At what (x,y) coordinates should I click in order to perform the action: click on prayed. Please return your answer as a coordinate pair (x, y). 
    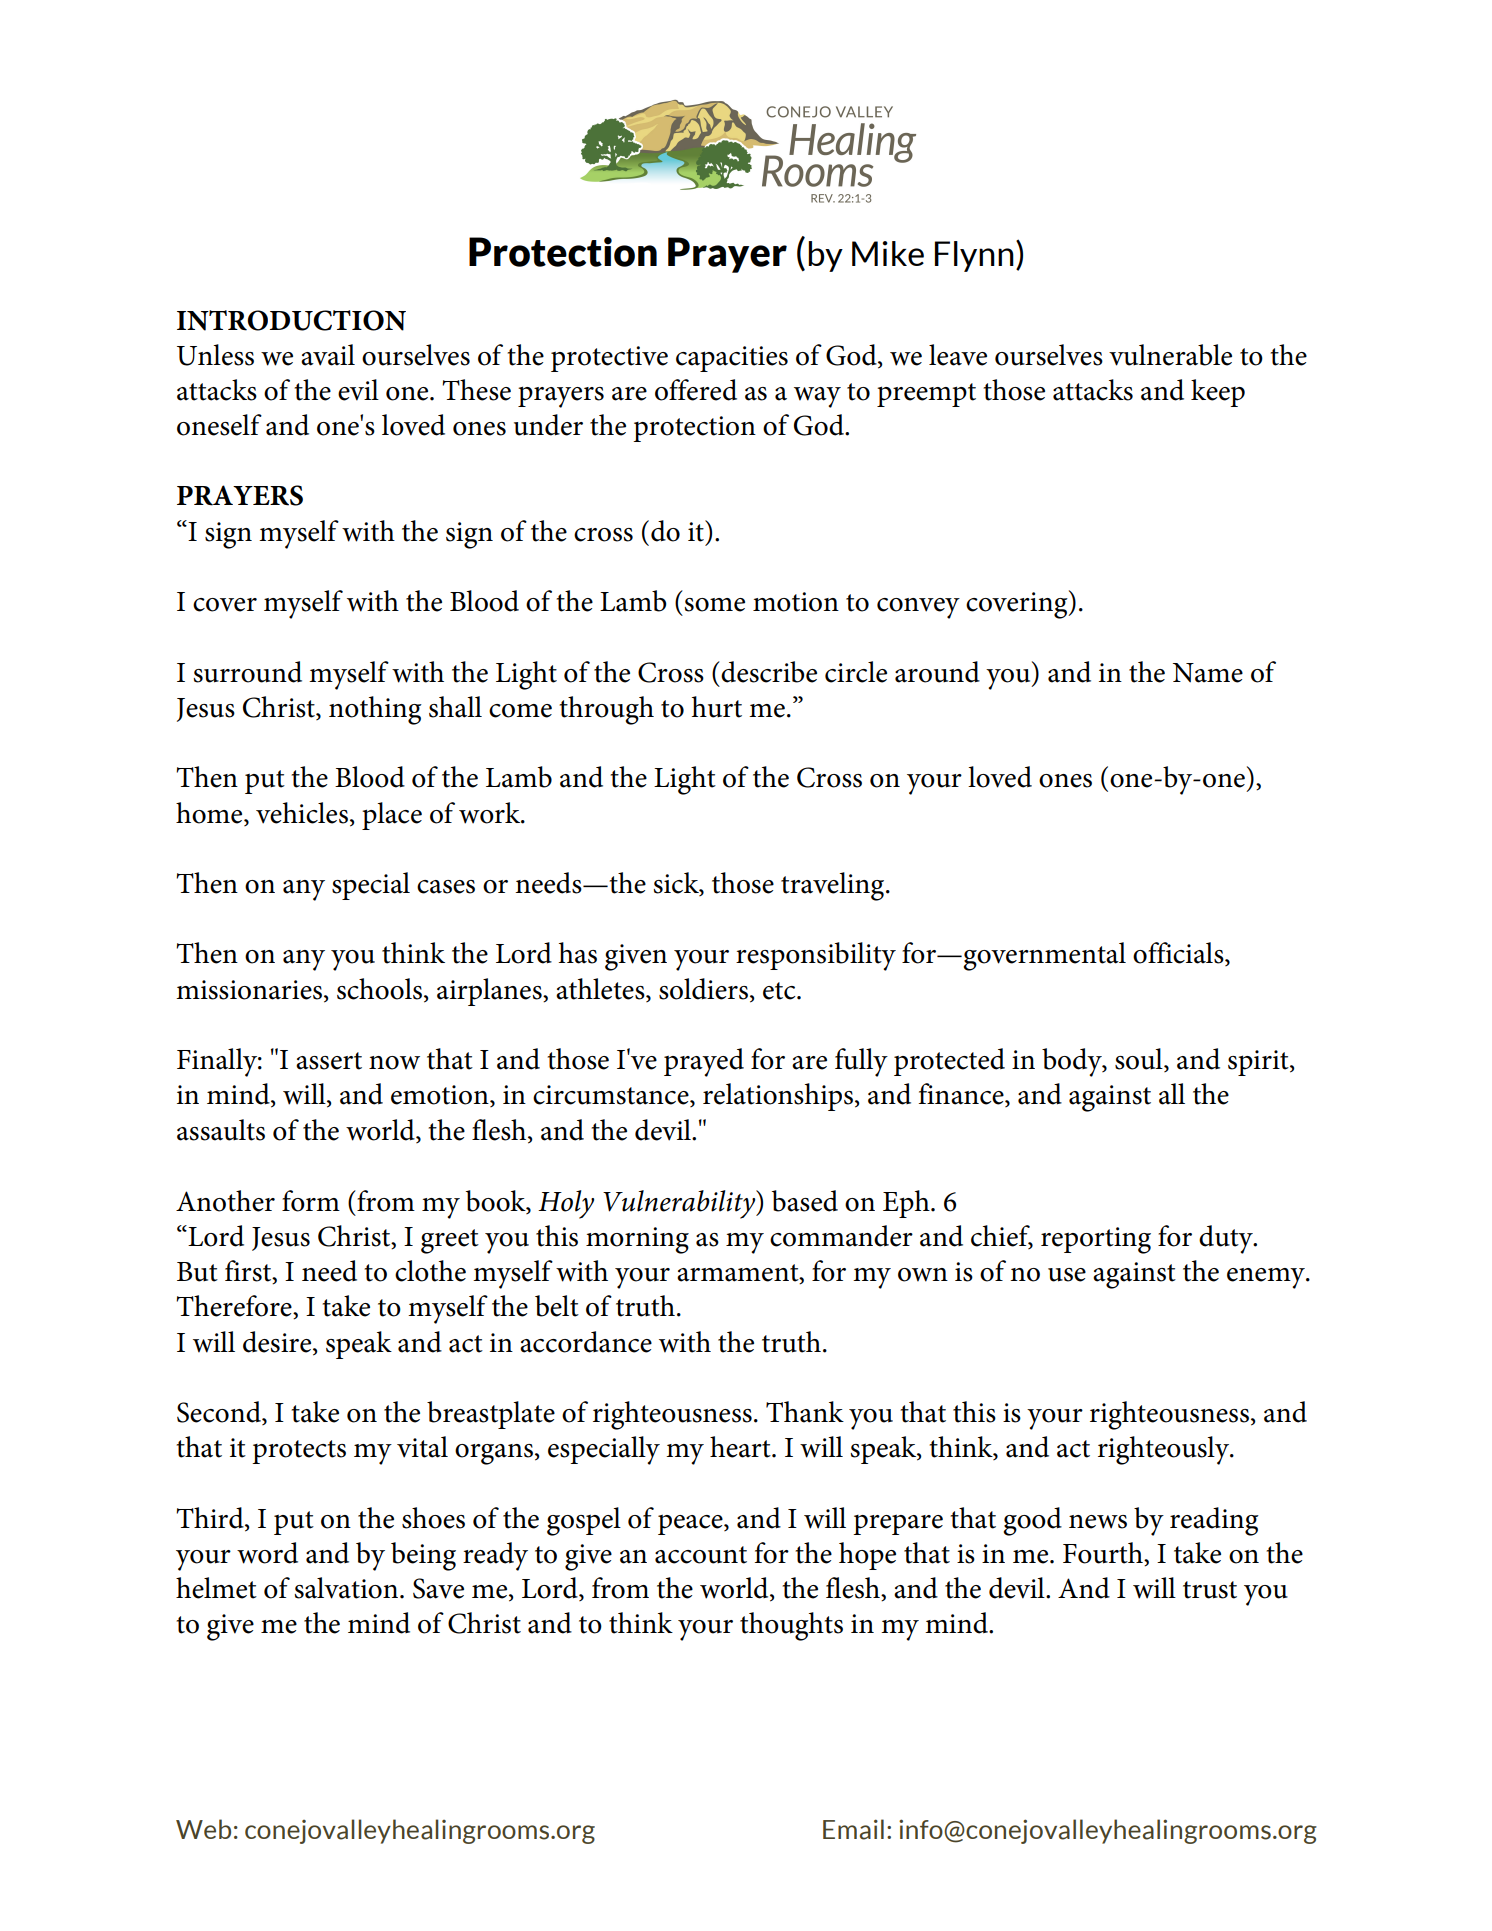
    Looking at the image, I should click on (704, 1062).
